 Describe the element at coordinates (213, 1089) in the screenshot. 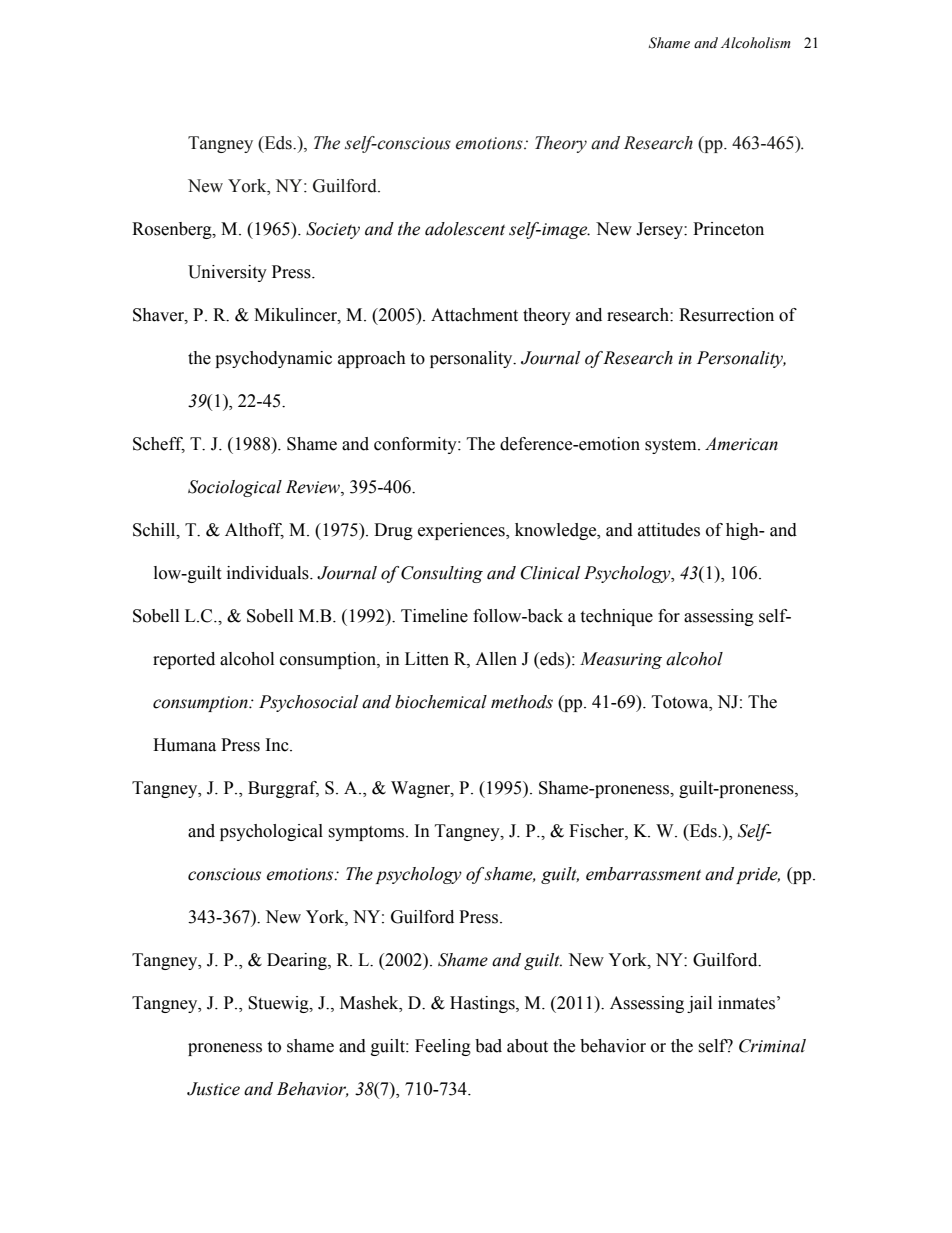

I see `Justice` at that location.
